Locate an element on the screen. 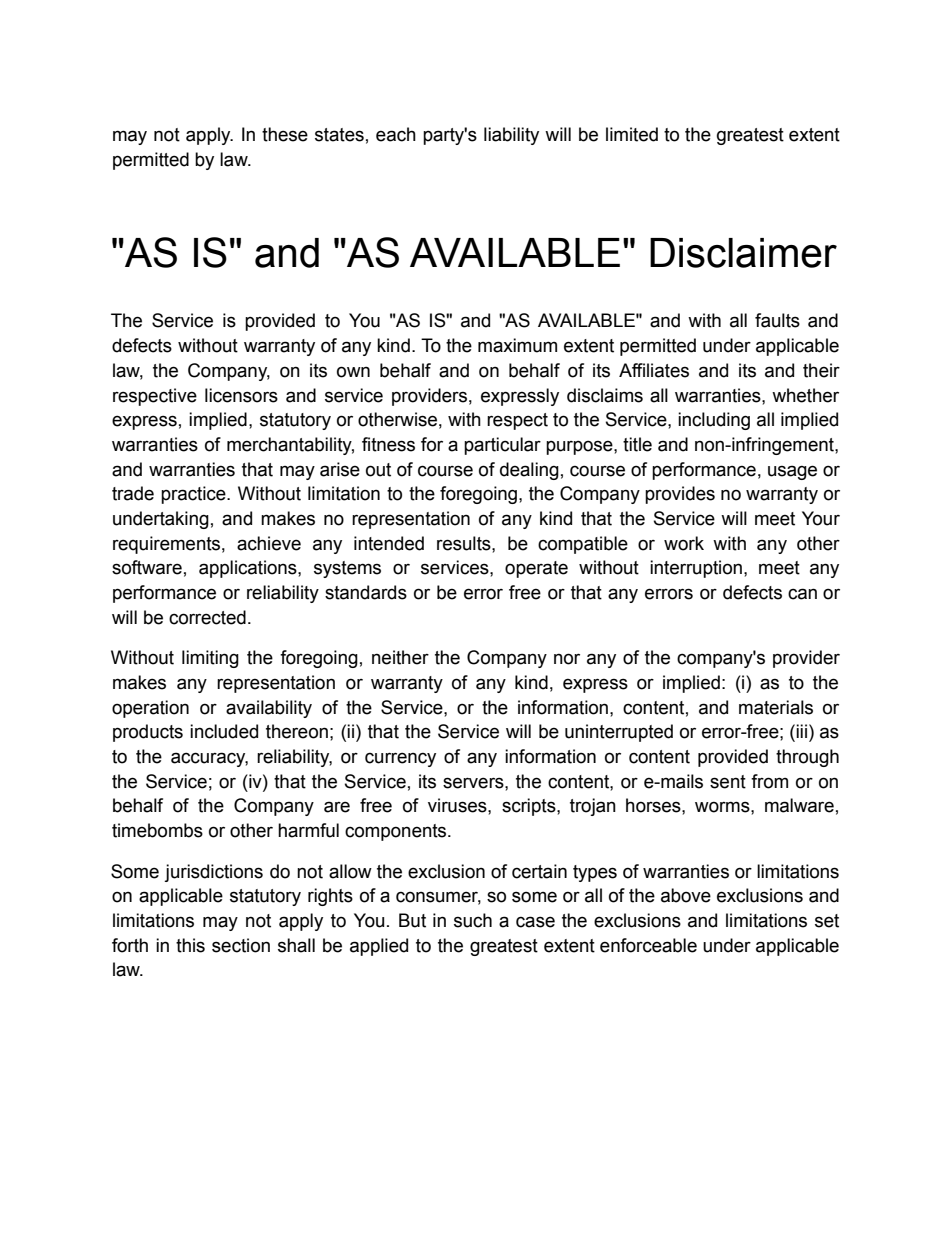  maximum is located at coordinates (517, 345).
